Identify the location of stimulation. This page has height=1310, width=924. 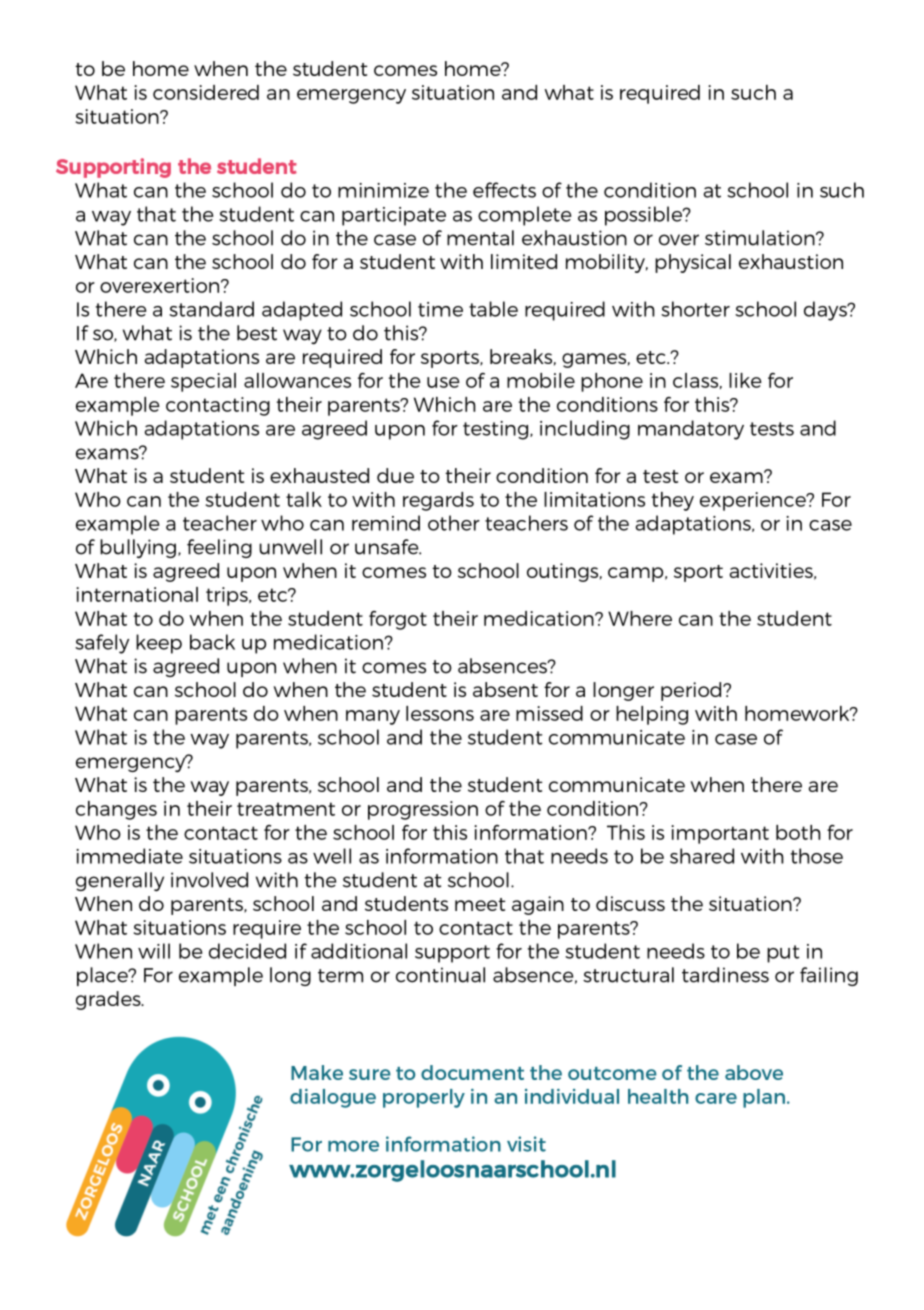
(761, 238).
